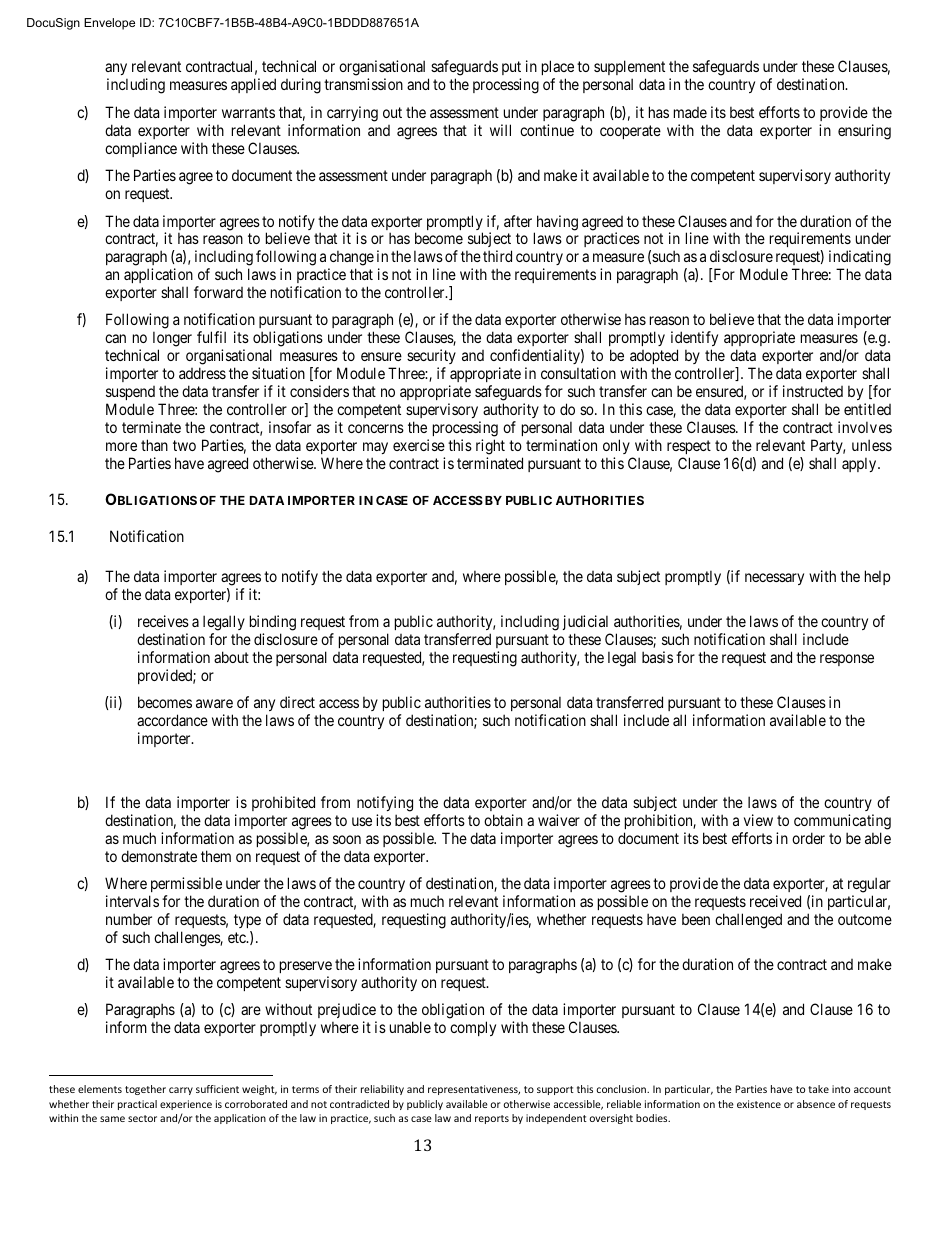 The height and width of the page is (1233, 952). What do you see at coordinates (503, 820) in the page?
I see `obtain` at bounding box center [503, 820].
